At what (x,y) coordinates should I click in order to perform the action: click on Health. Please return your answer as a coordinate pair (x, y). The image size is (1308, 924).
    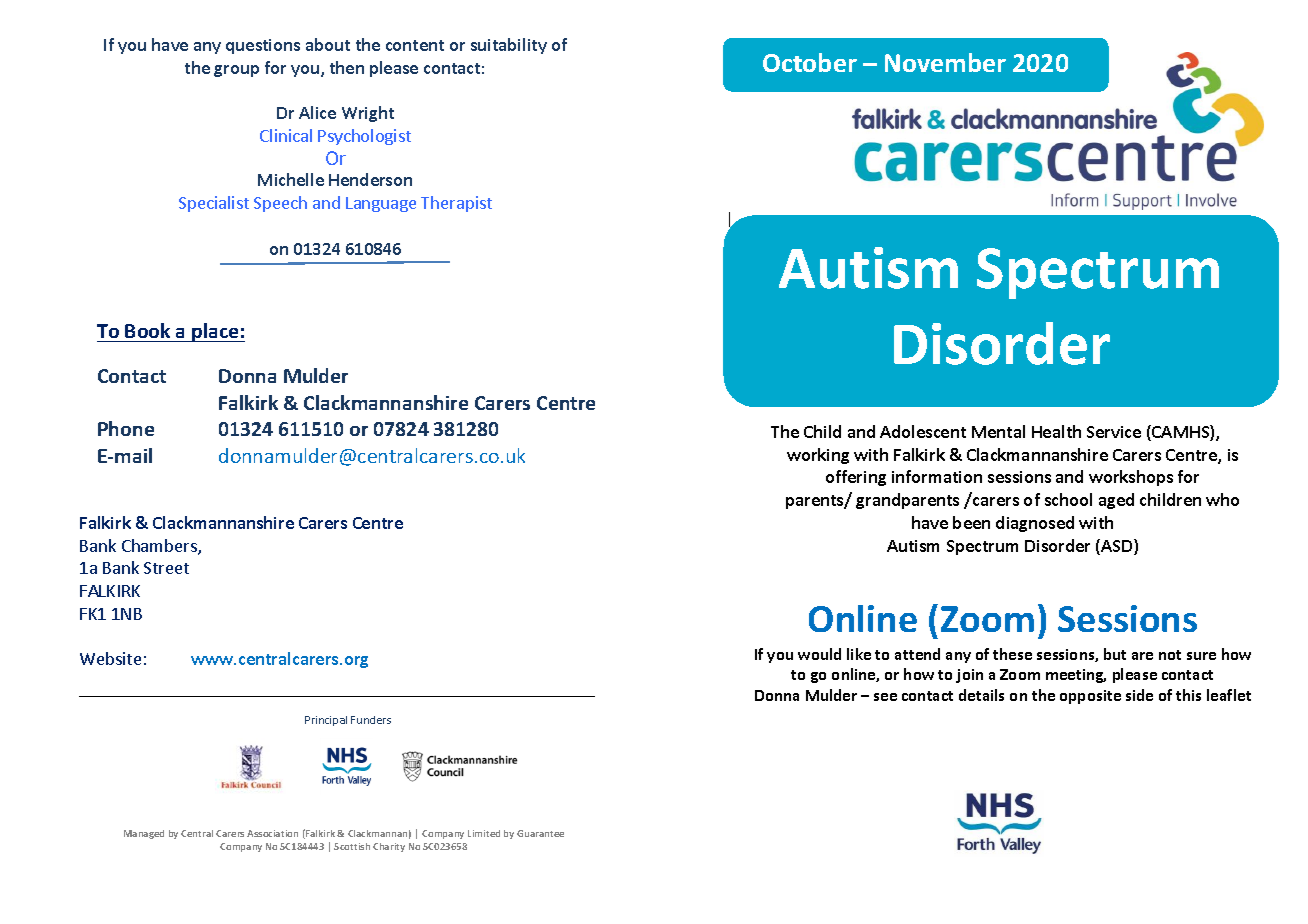
    Looking at the image, I should click on (1056, 431).
